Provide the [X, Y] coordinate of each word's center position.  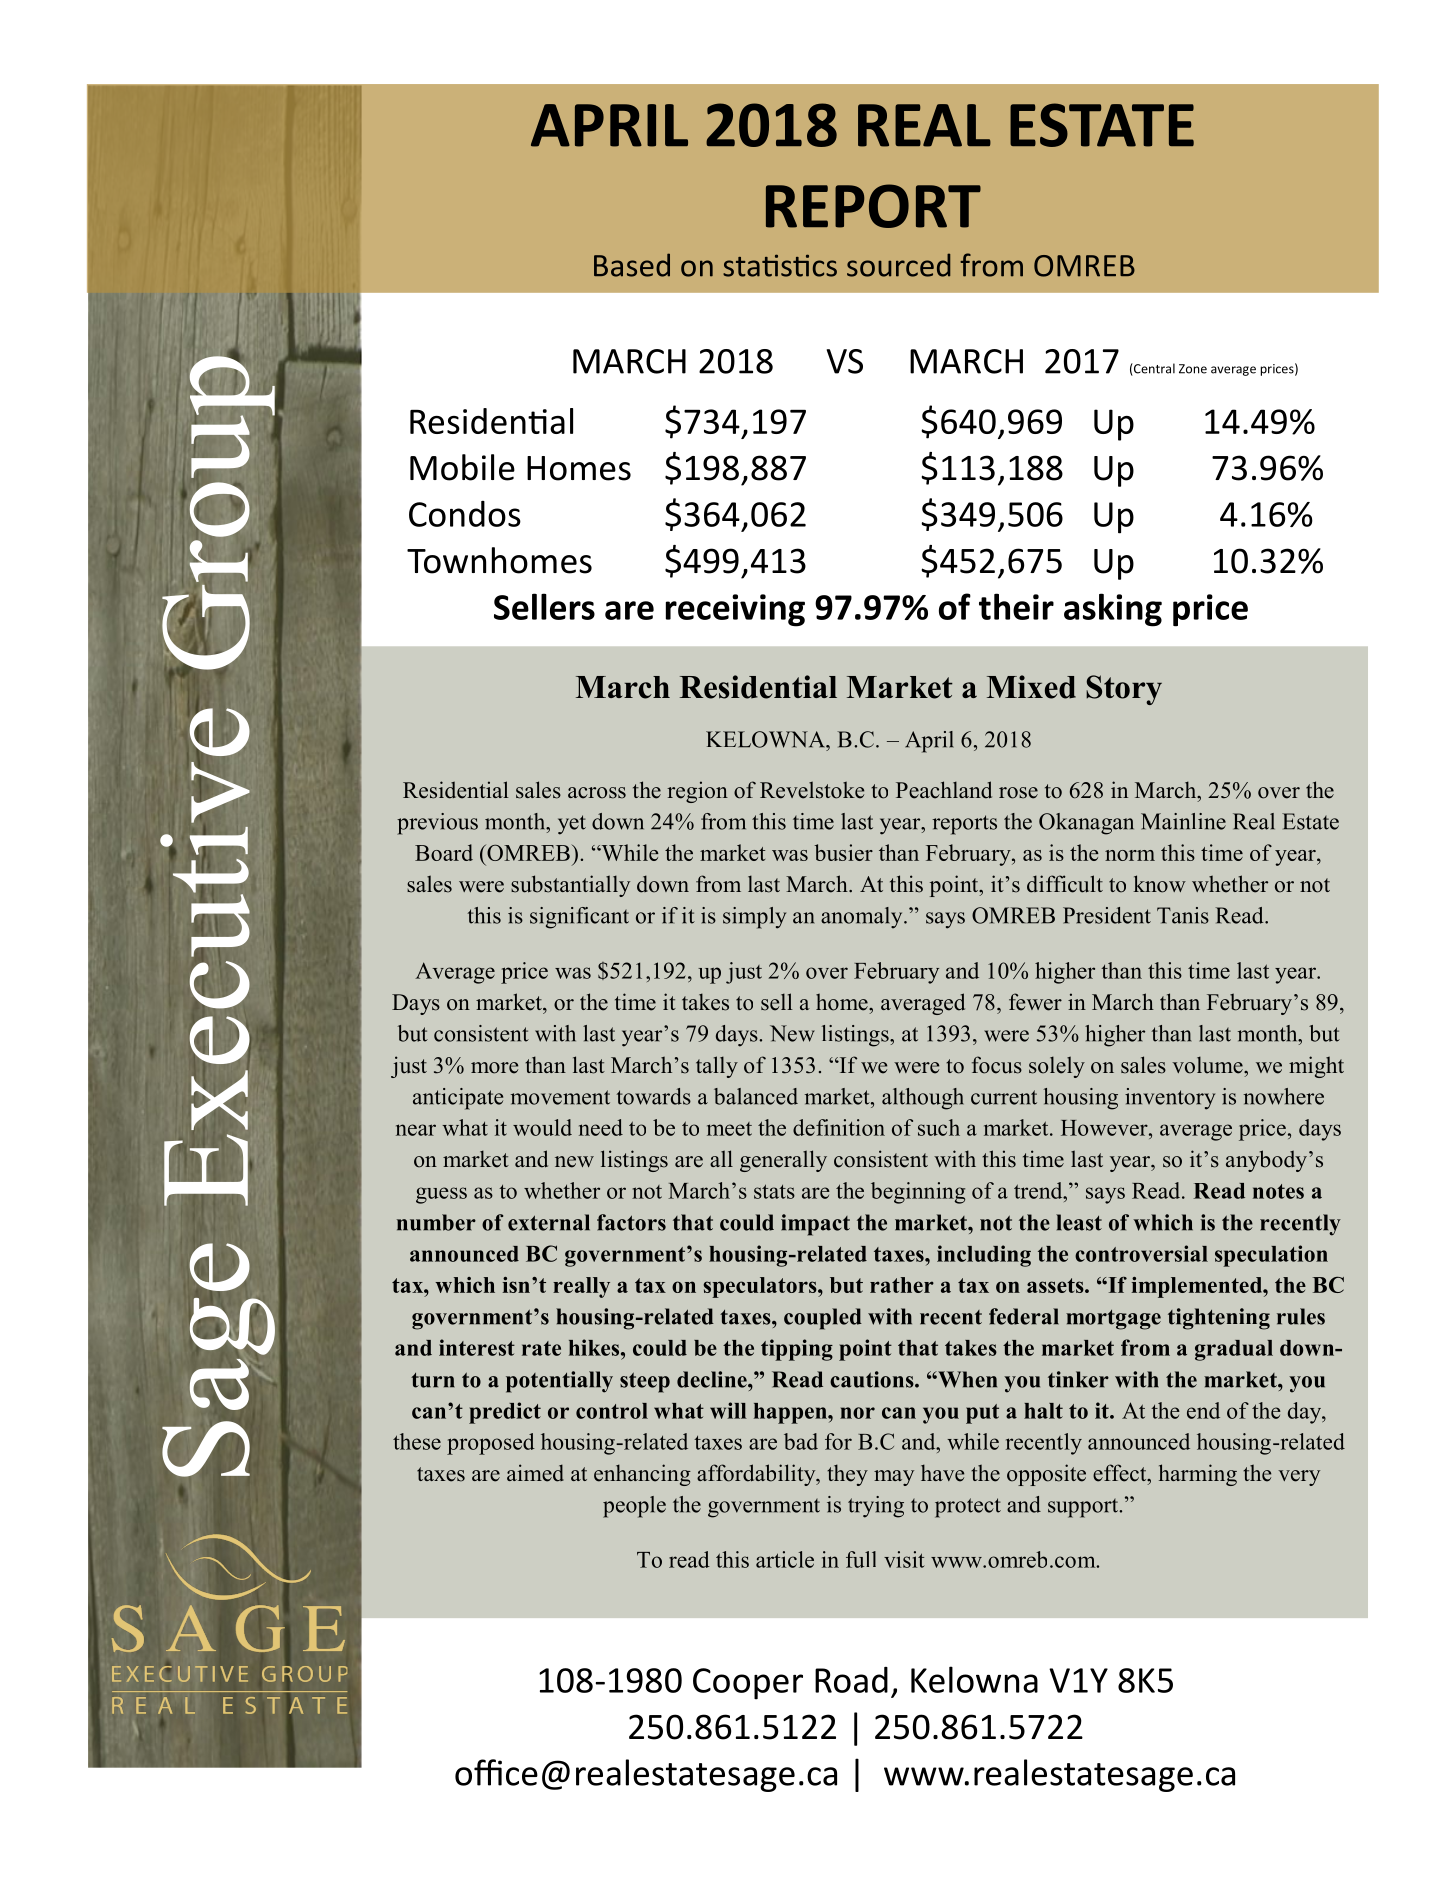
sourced [898, 265]
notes [1278, 1191]
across [597, 793]
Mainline [1183, 821]
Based [632, 265]
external [549, 1222]
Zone [1193, 369]
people [634, 1507]
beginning [918, 1193]
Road [851, 1680]
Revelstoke [812, 790]
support [1084, 1508]
